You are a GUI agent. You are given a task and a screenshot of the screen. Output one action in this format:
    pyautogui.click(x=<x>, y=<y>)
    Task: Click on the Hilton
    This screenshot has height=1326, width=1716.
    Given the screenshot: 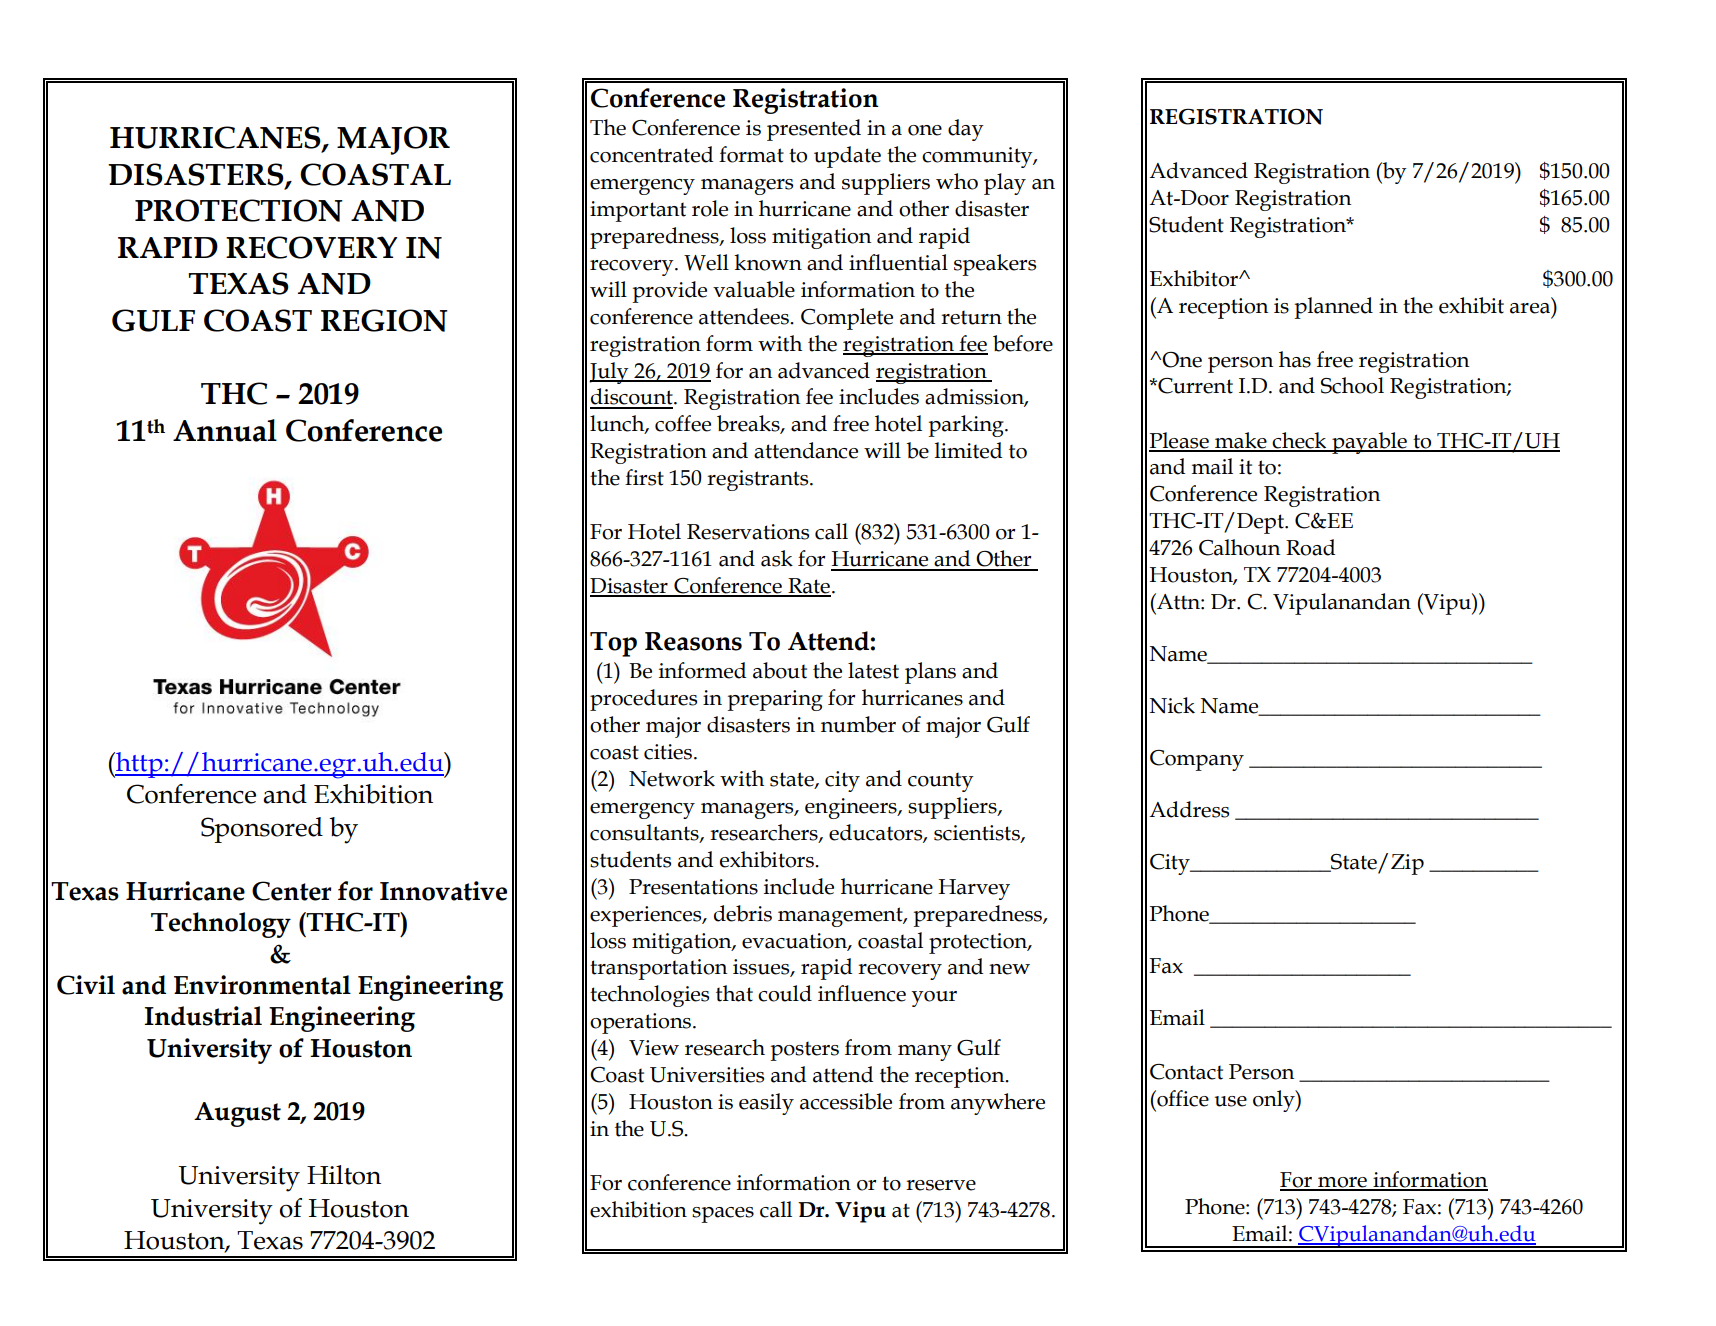 What is the action you would take?
    pyautogui.click(x=344, y=1175)
